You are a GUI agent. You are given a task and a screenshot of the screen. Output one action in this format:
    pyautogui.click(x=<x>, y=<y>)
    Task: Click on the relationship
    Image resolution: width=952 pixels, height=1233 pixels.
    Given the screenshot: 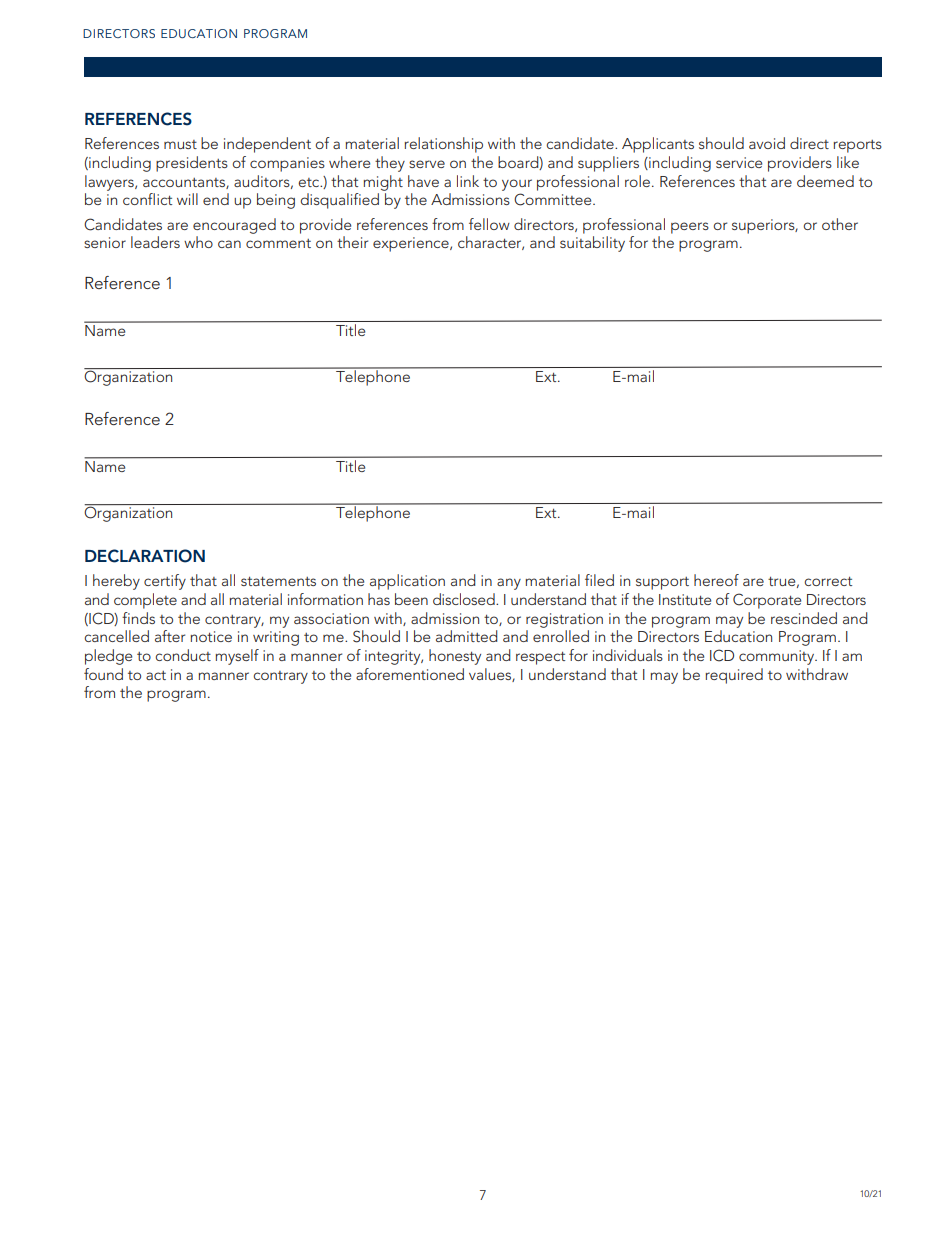 What is the action you would take?
    pyautogui.click(x=443, y=145)
